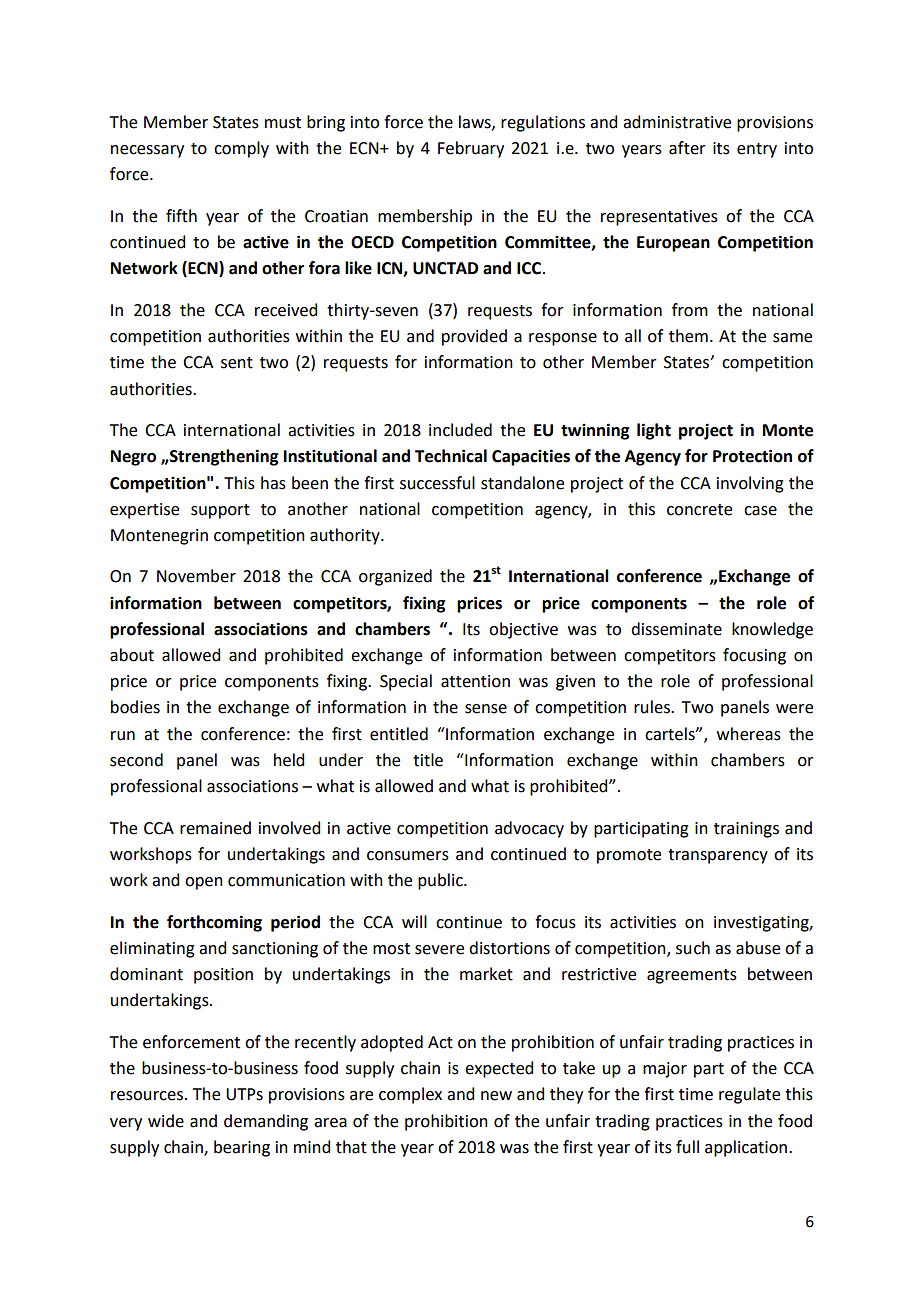  I want to click on wide, so click(166, 1121).
